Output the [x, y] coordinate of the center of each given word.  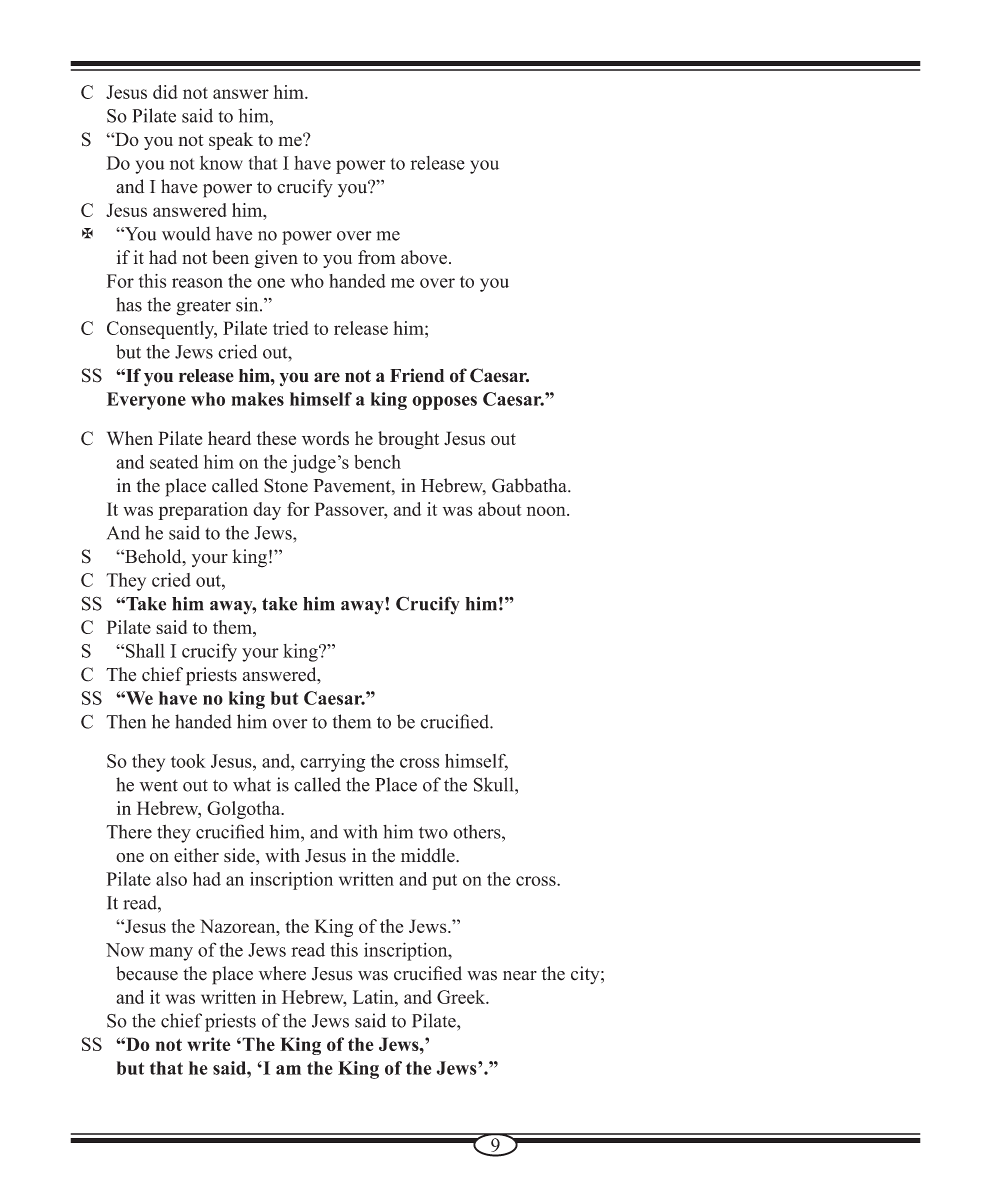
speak [231, 141]
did [165, 92]
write [209, 1044]
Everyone [146, 401]
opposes [444, 403]
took [188, 761]
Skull [495, 784]
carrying [332, 763]
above [424, 257]
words [325, 438]
